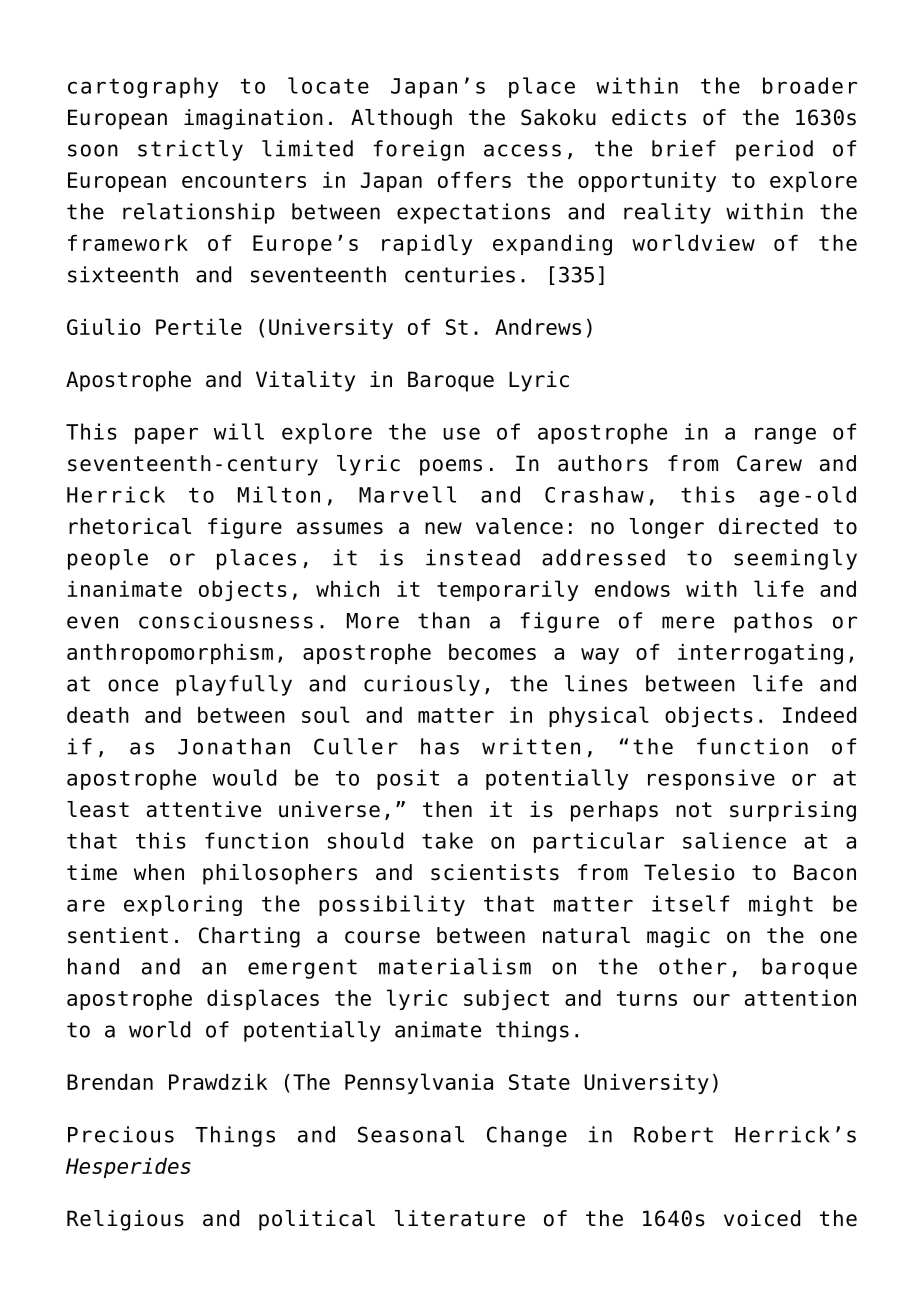  I want to click on period, so click(774, 150).
